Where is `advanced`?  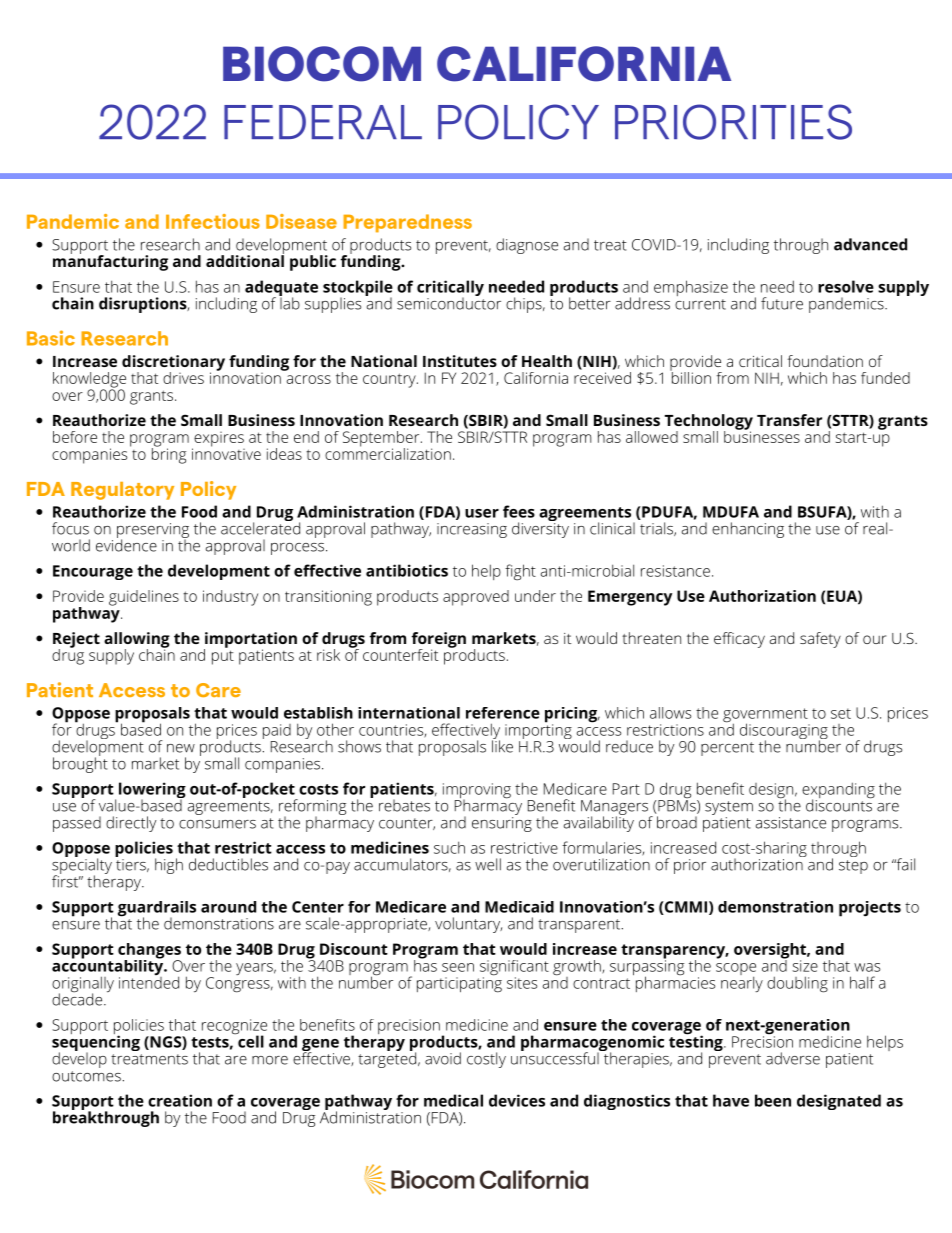 advanced is located at coordinates (870, 244).
